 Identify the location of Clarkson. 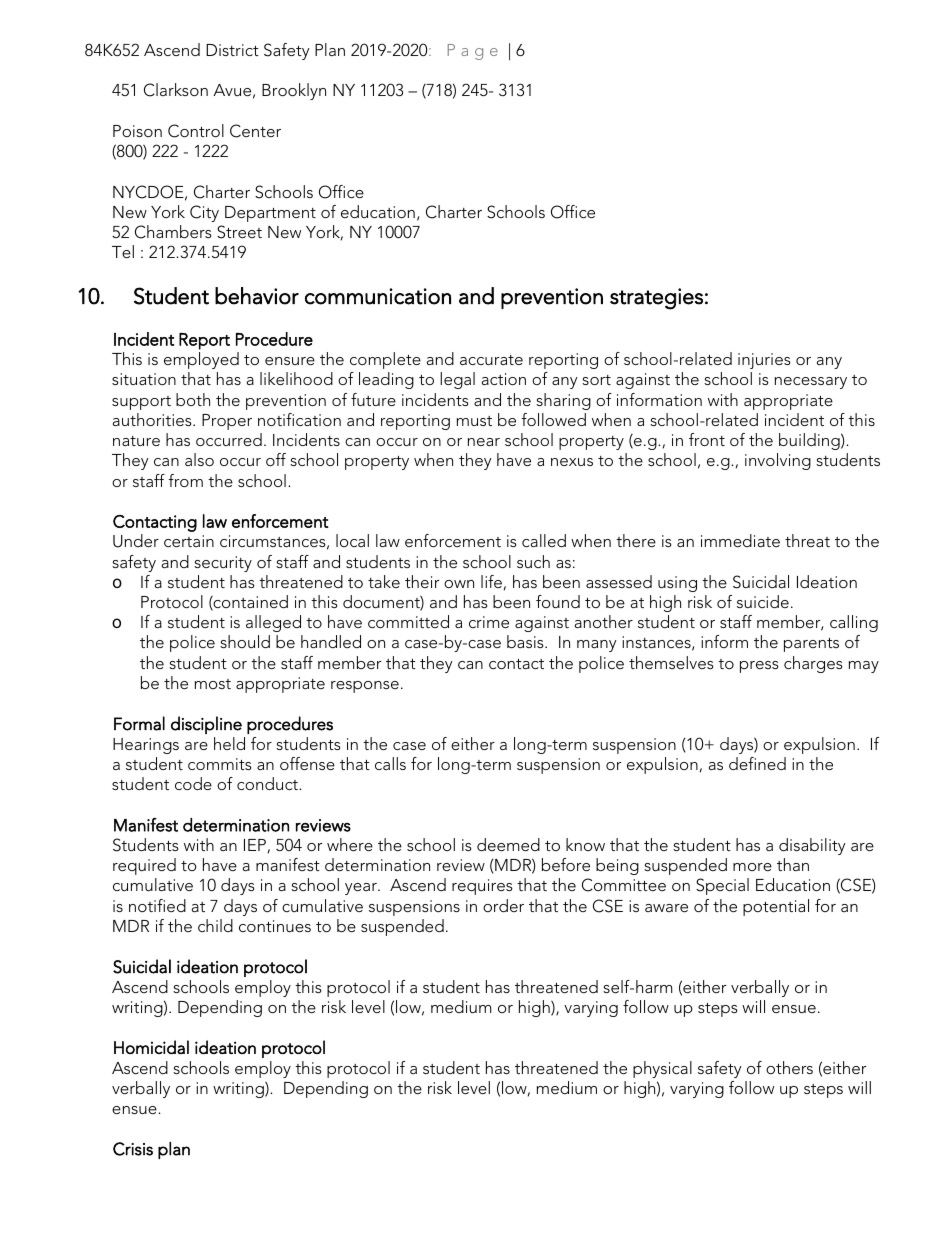
(176, 90).
